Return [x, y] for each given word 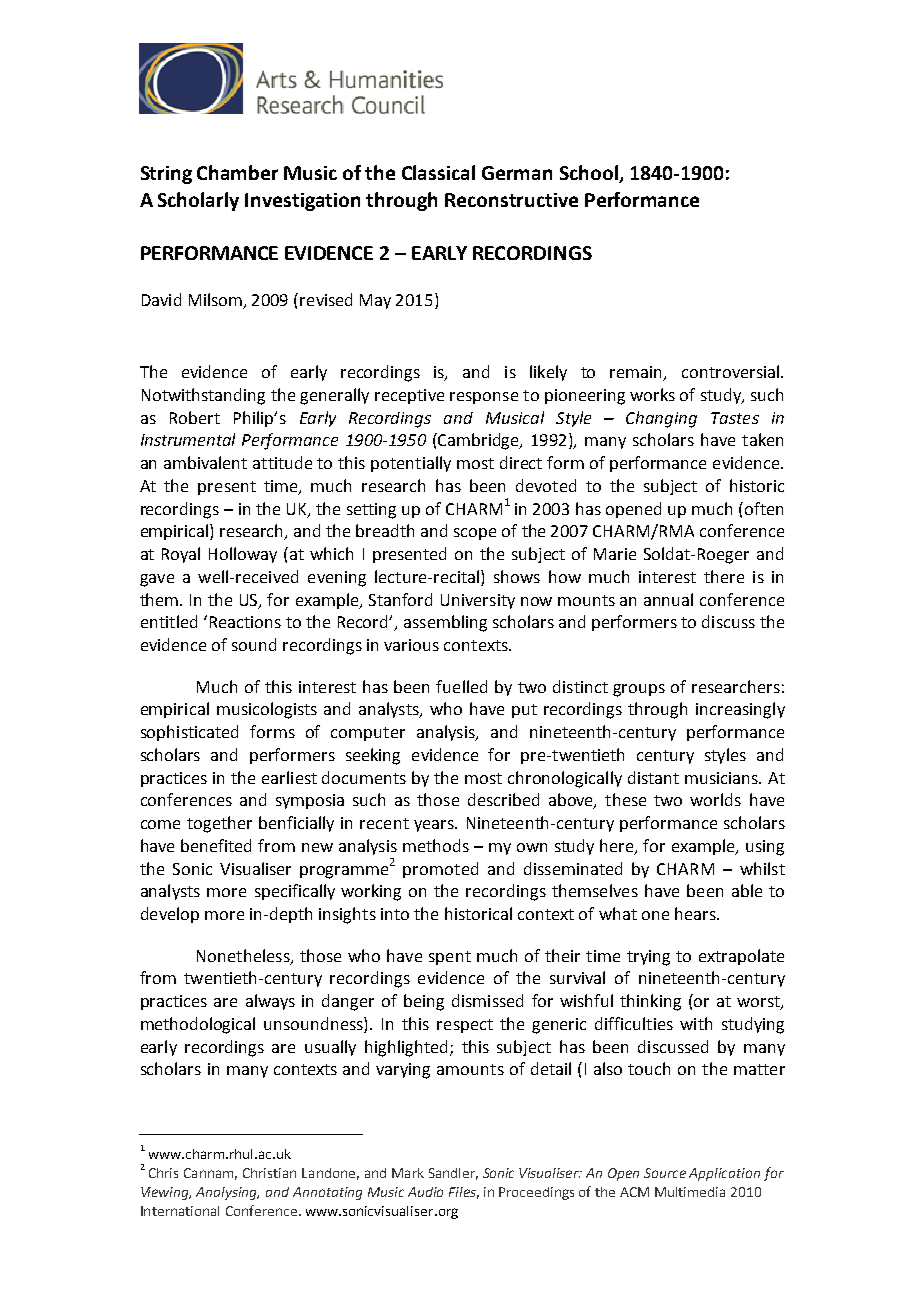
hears [696, 913]
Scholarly [198, 201]
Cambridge [480, 441]
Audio [425, 1192]
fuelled [461, 686]
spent [450, 958]
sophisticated [189, 733]
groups [639, 690]
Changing [661, 419]
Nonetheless [244, 956]
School [590, 174]
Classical [438, 172]
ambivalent [205, 462]
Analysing [227, 1193]
